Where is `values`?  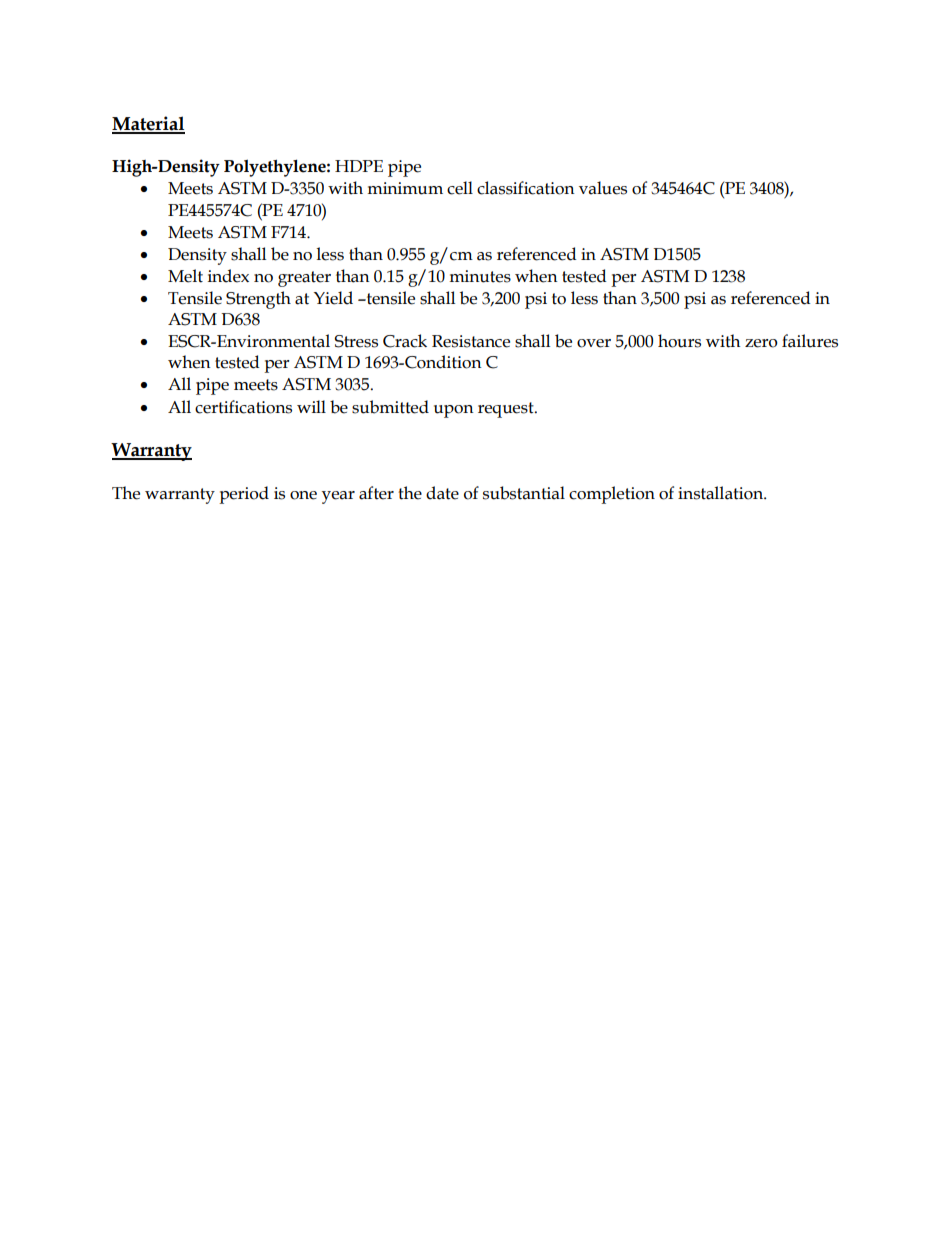
values is located at coordinates (603, 188).
